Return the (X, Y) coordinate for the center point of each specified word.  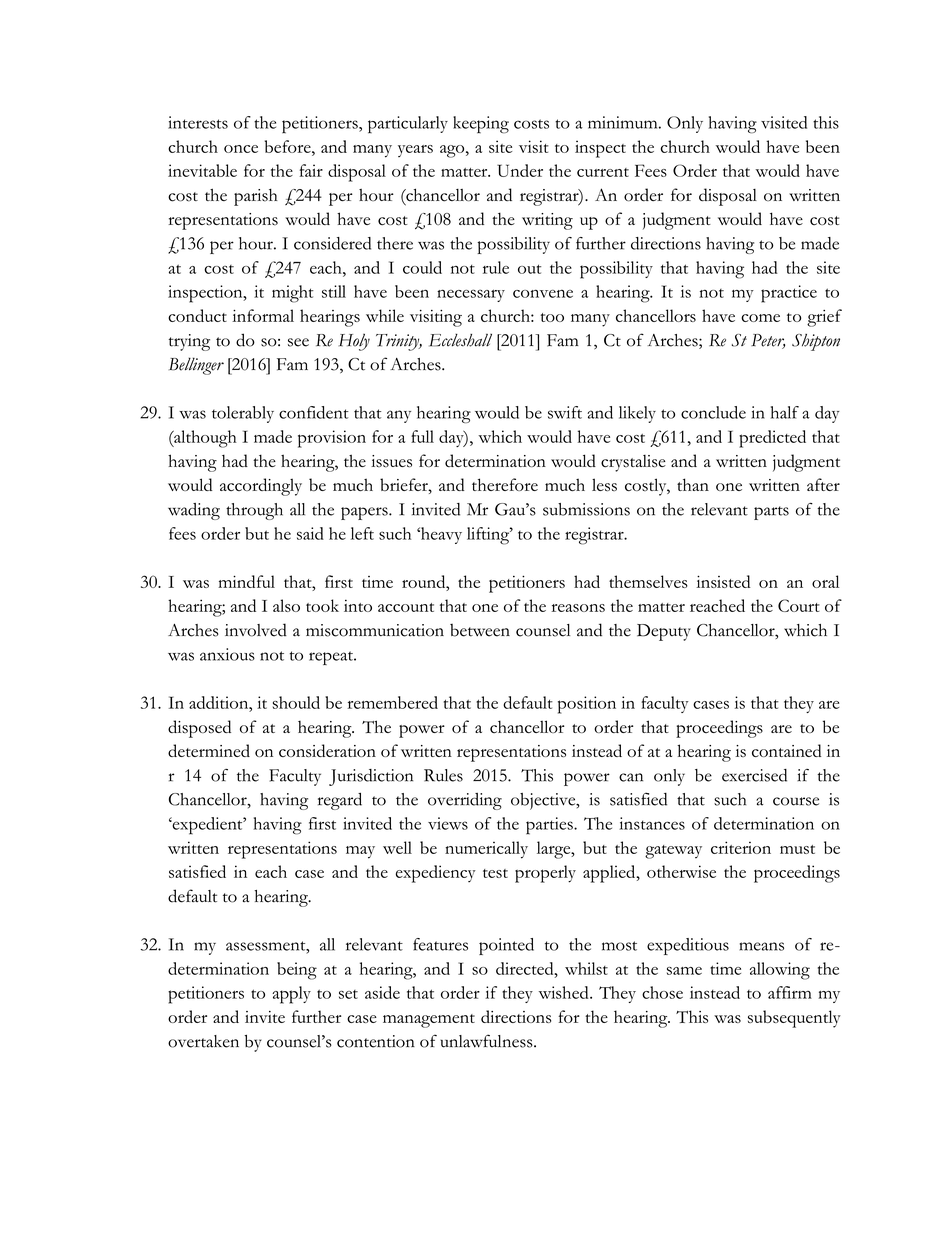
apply (291, 995)
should (296, 702)
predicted (772, 439)
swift (565, 412)
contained (787, 750)
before (289, 146)
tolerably (243, 414)
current (603, 172)
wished (565, 992)
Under (520, 170)
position (587, 705)
